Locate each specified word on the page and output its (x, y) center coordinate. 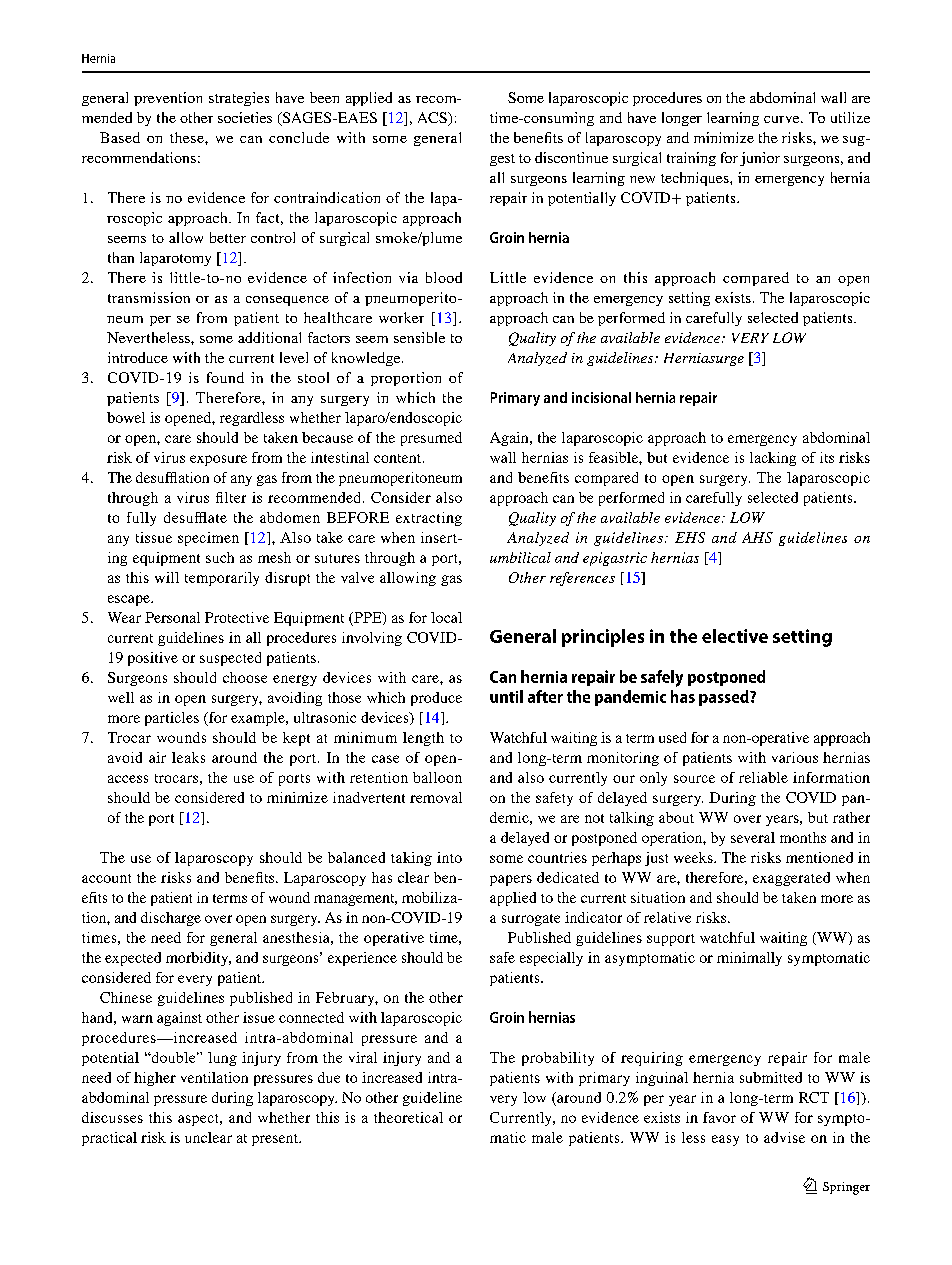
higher (155, 1079)
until (506, 696)
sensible (419, 337)
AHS (757, 537)
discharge (171, 919)
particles (172, 719)
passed (725, 698)
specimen (208, 539)
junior (760, 159)
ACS (433, 119)
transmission (149, 297)
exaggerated (791, 879)
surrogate (531, 920)
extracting (429, 519)
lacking (773, 459)
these (188, 137)
